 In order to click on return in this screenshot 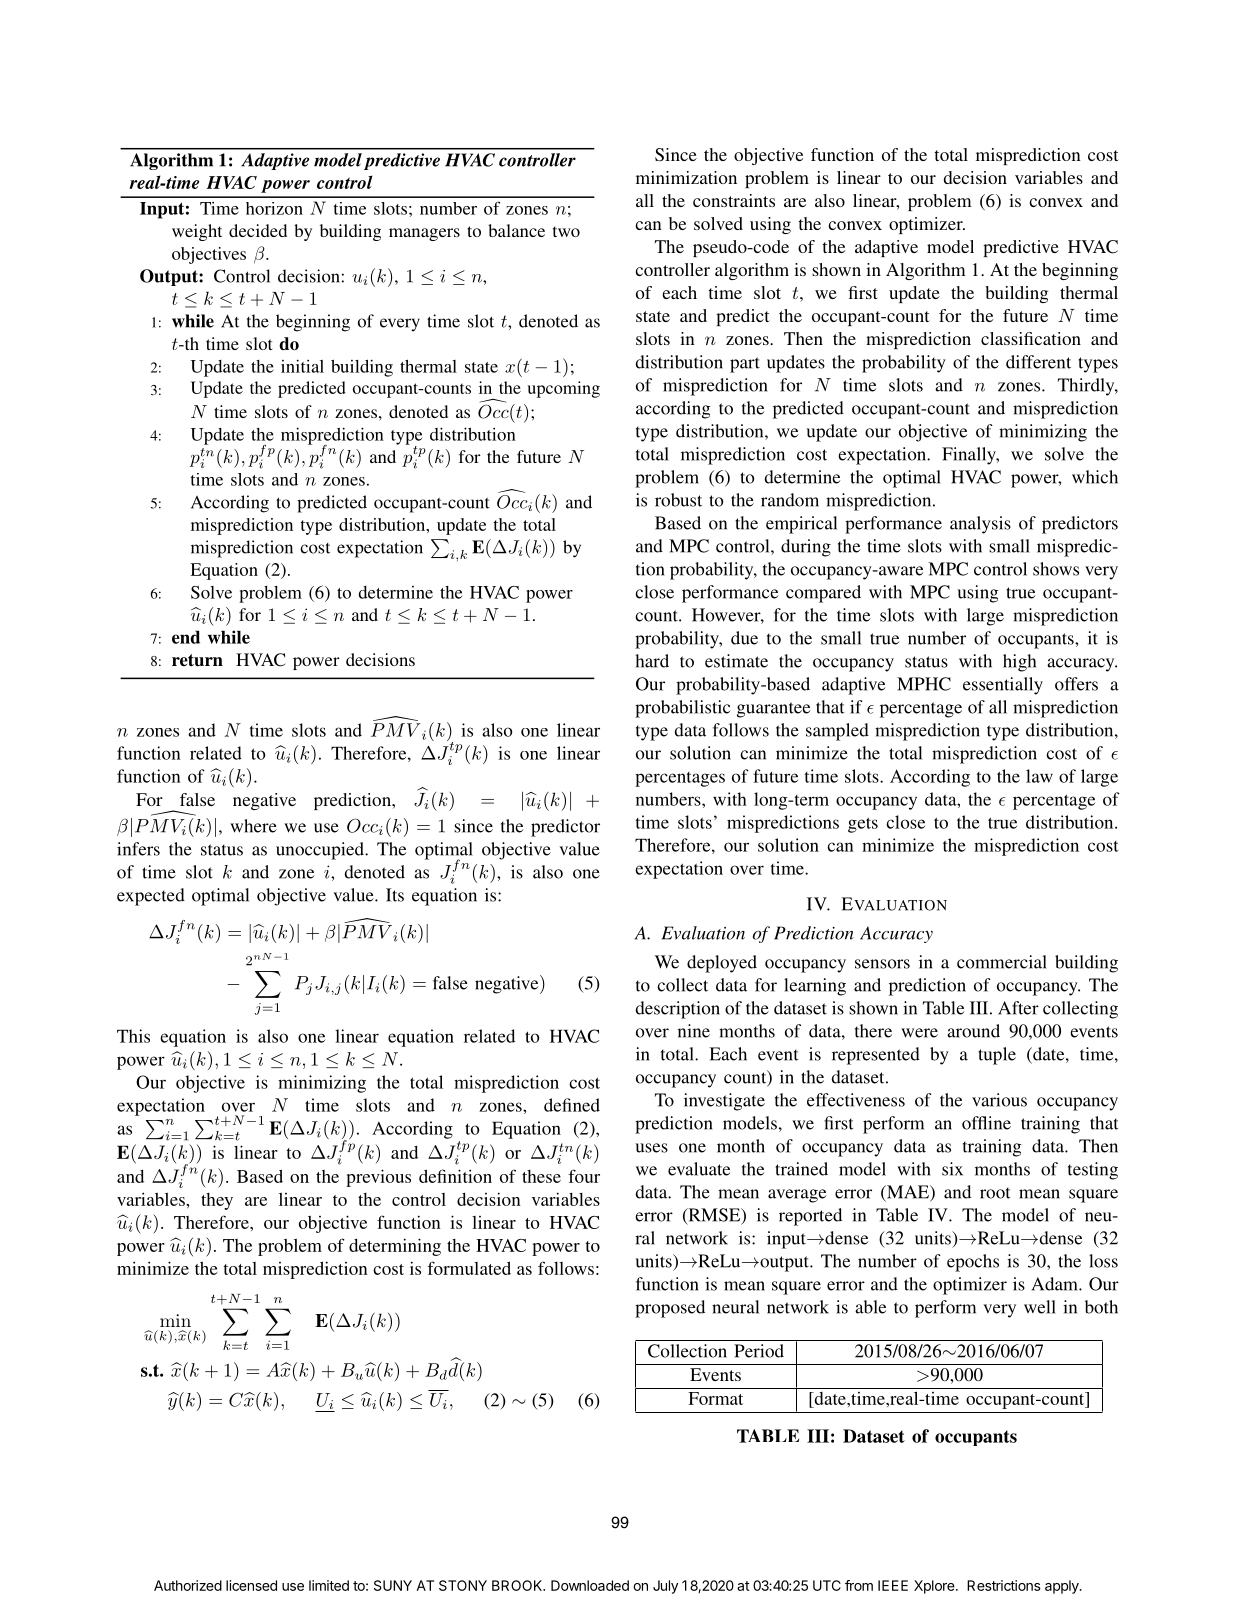, I will do `click(197, 660)`.
